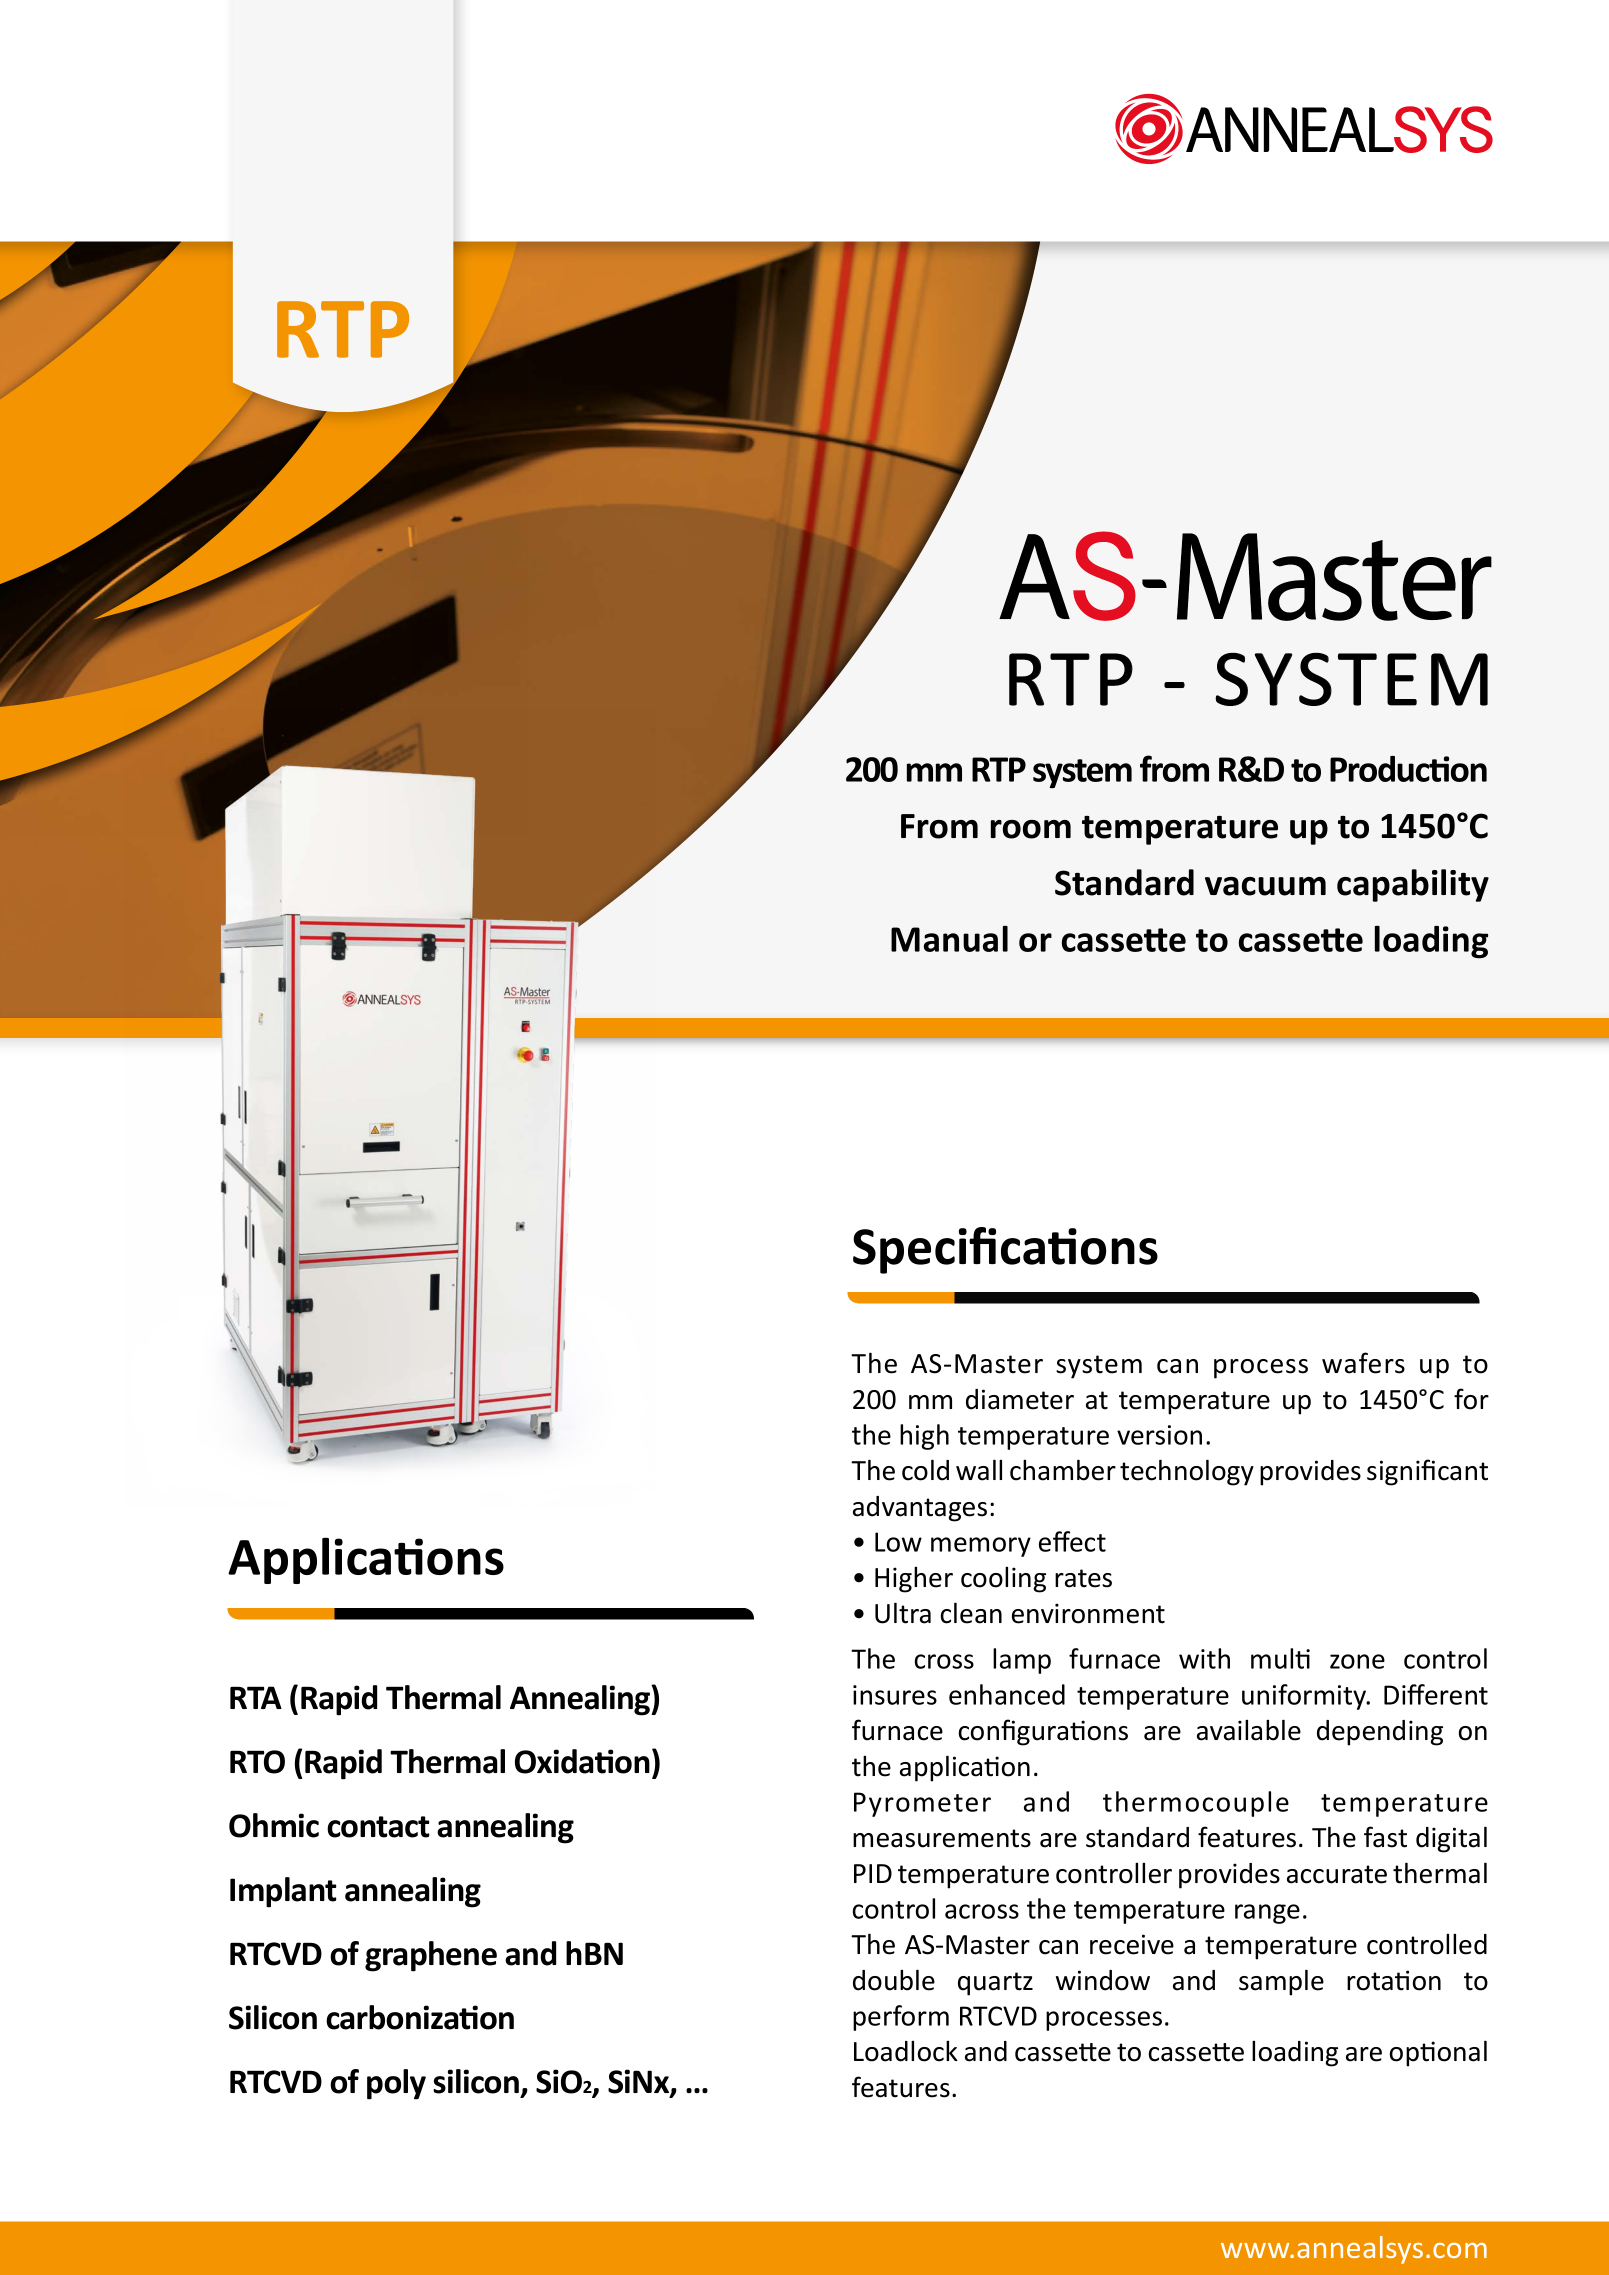 Image resolution: width=1609 pixels, height=2275 pixels. I want to click on Production, so click(1408, 769).
